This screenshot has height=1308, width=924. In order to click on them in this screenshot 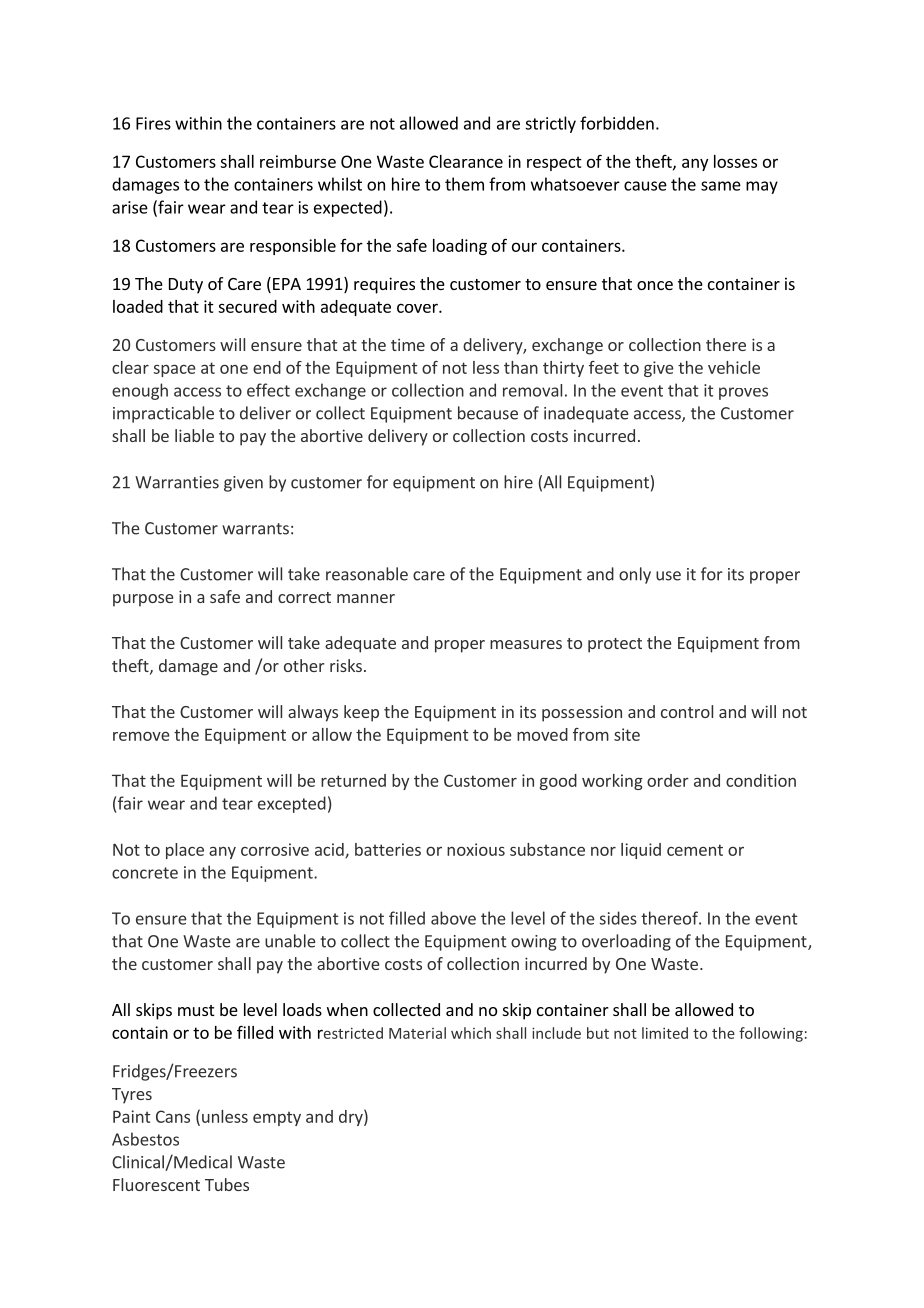, I will do `click(464, 184)`.
